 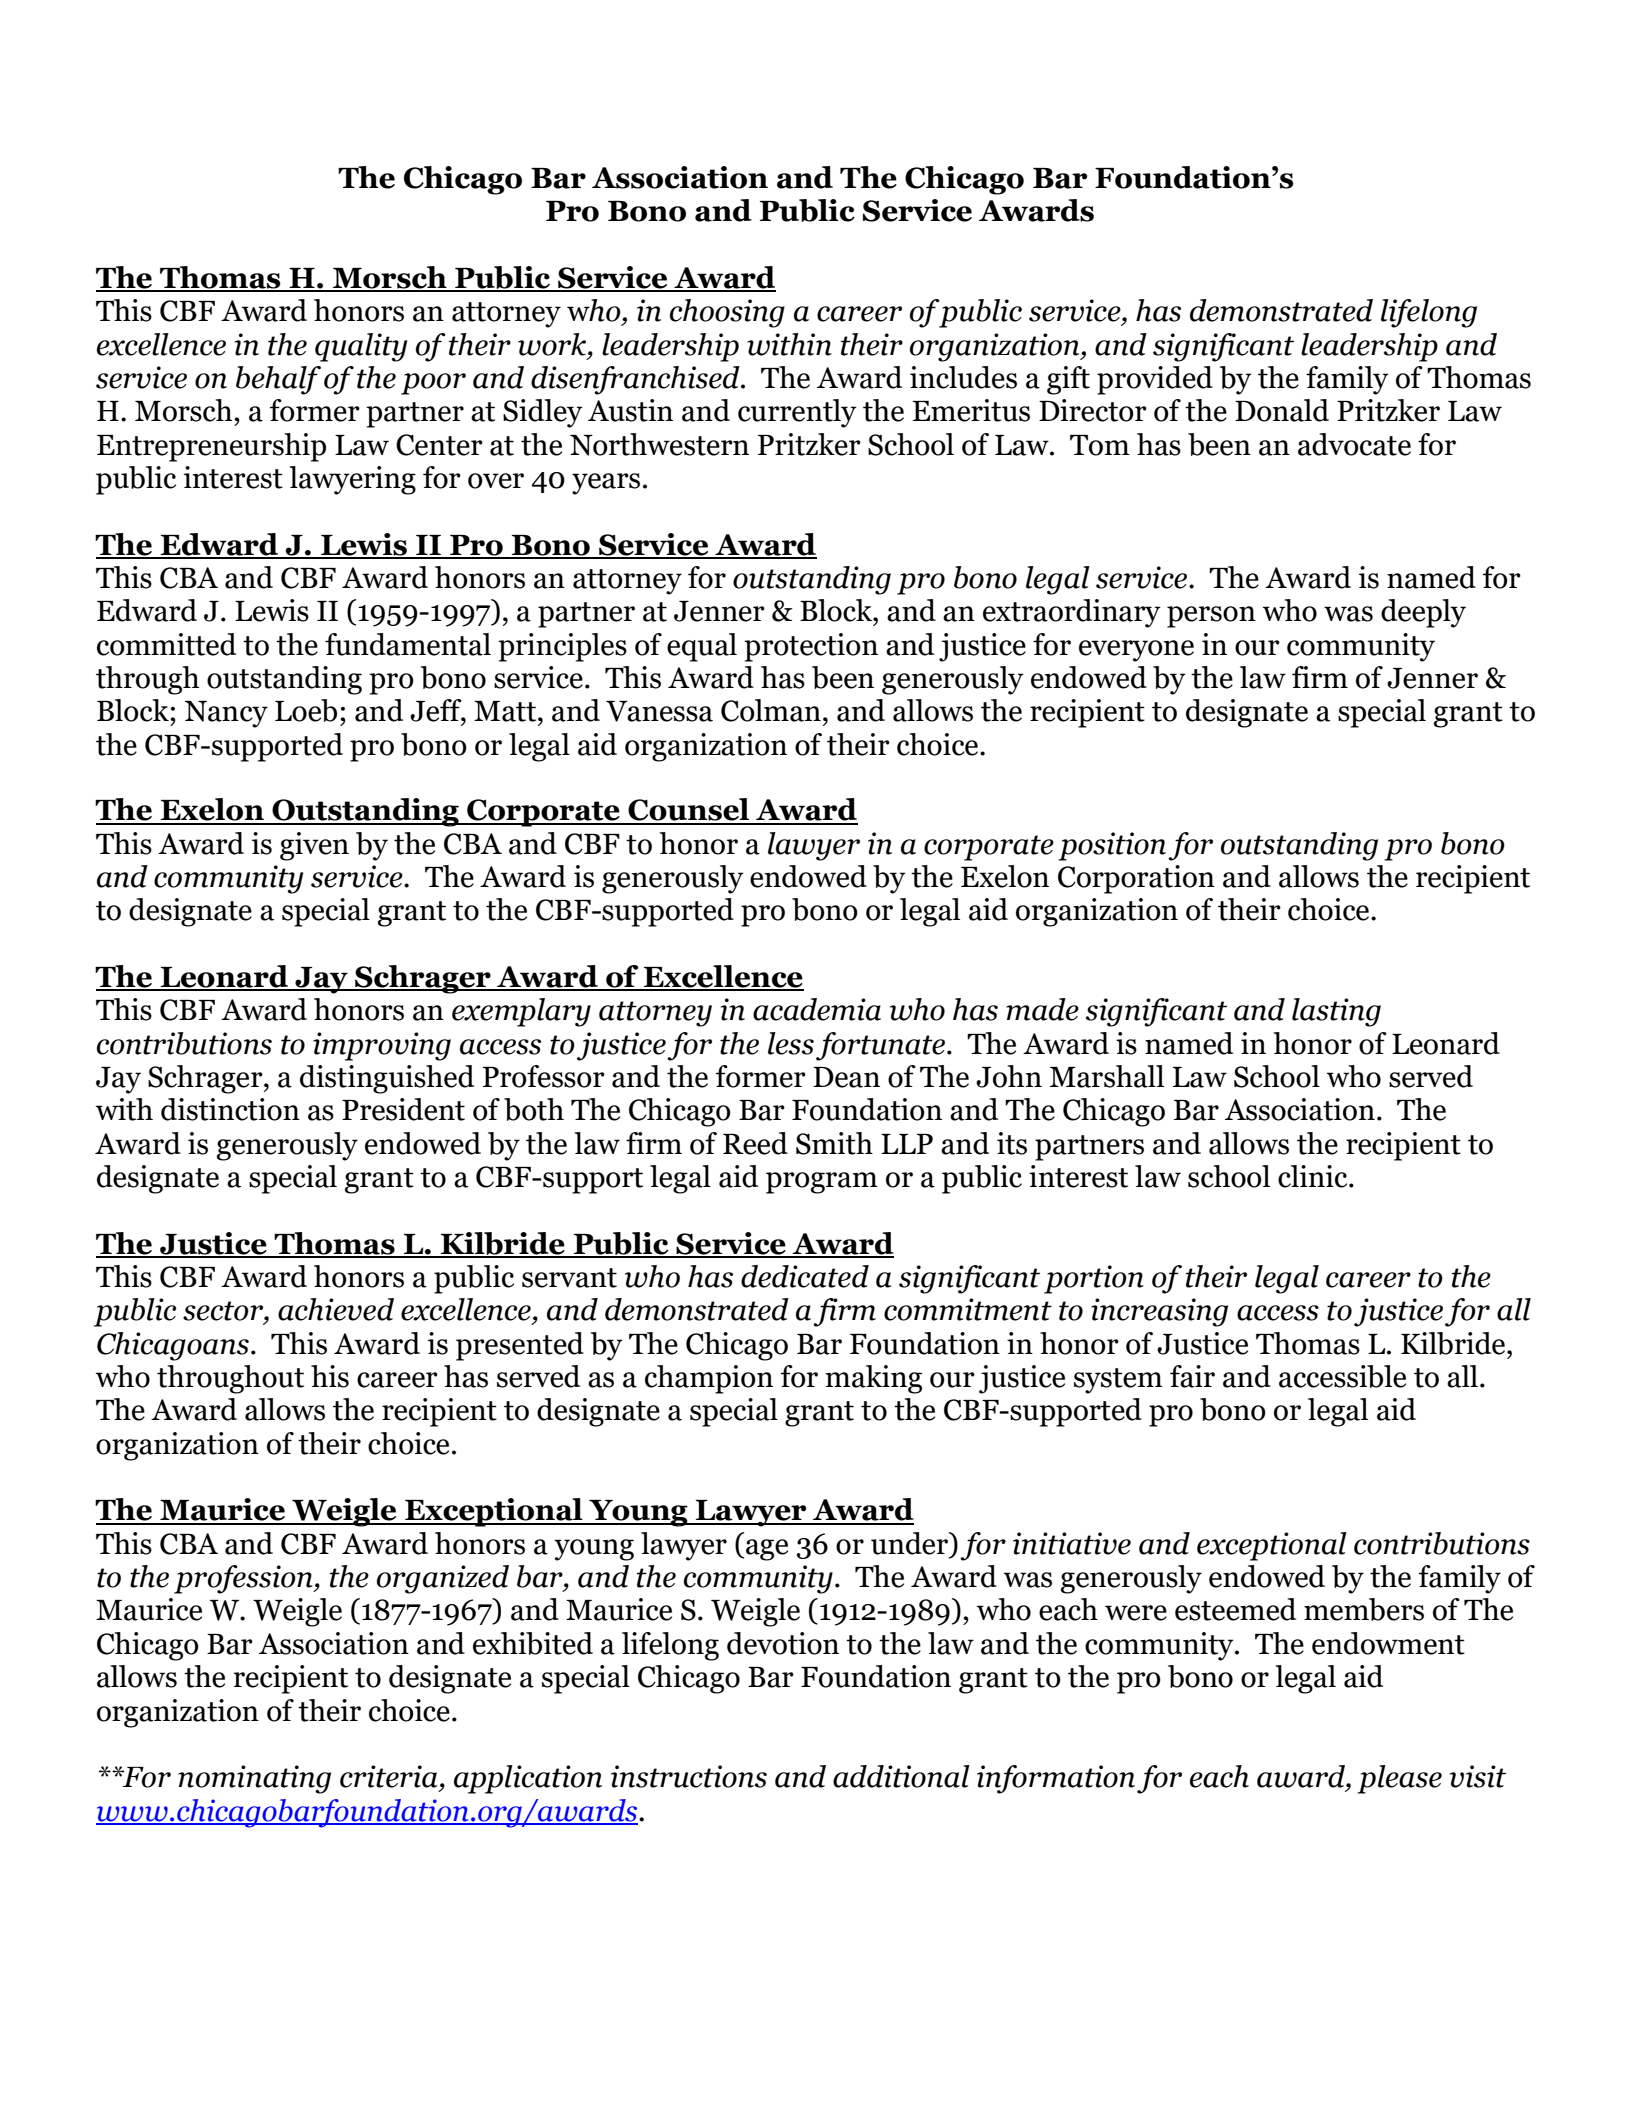 What do you see at coordinates (361, 347) in the screenshot?
I see `quality` at bounding box center [361, 347].
